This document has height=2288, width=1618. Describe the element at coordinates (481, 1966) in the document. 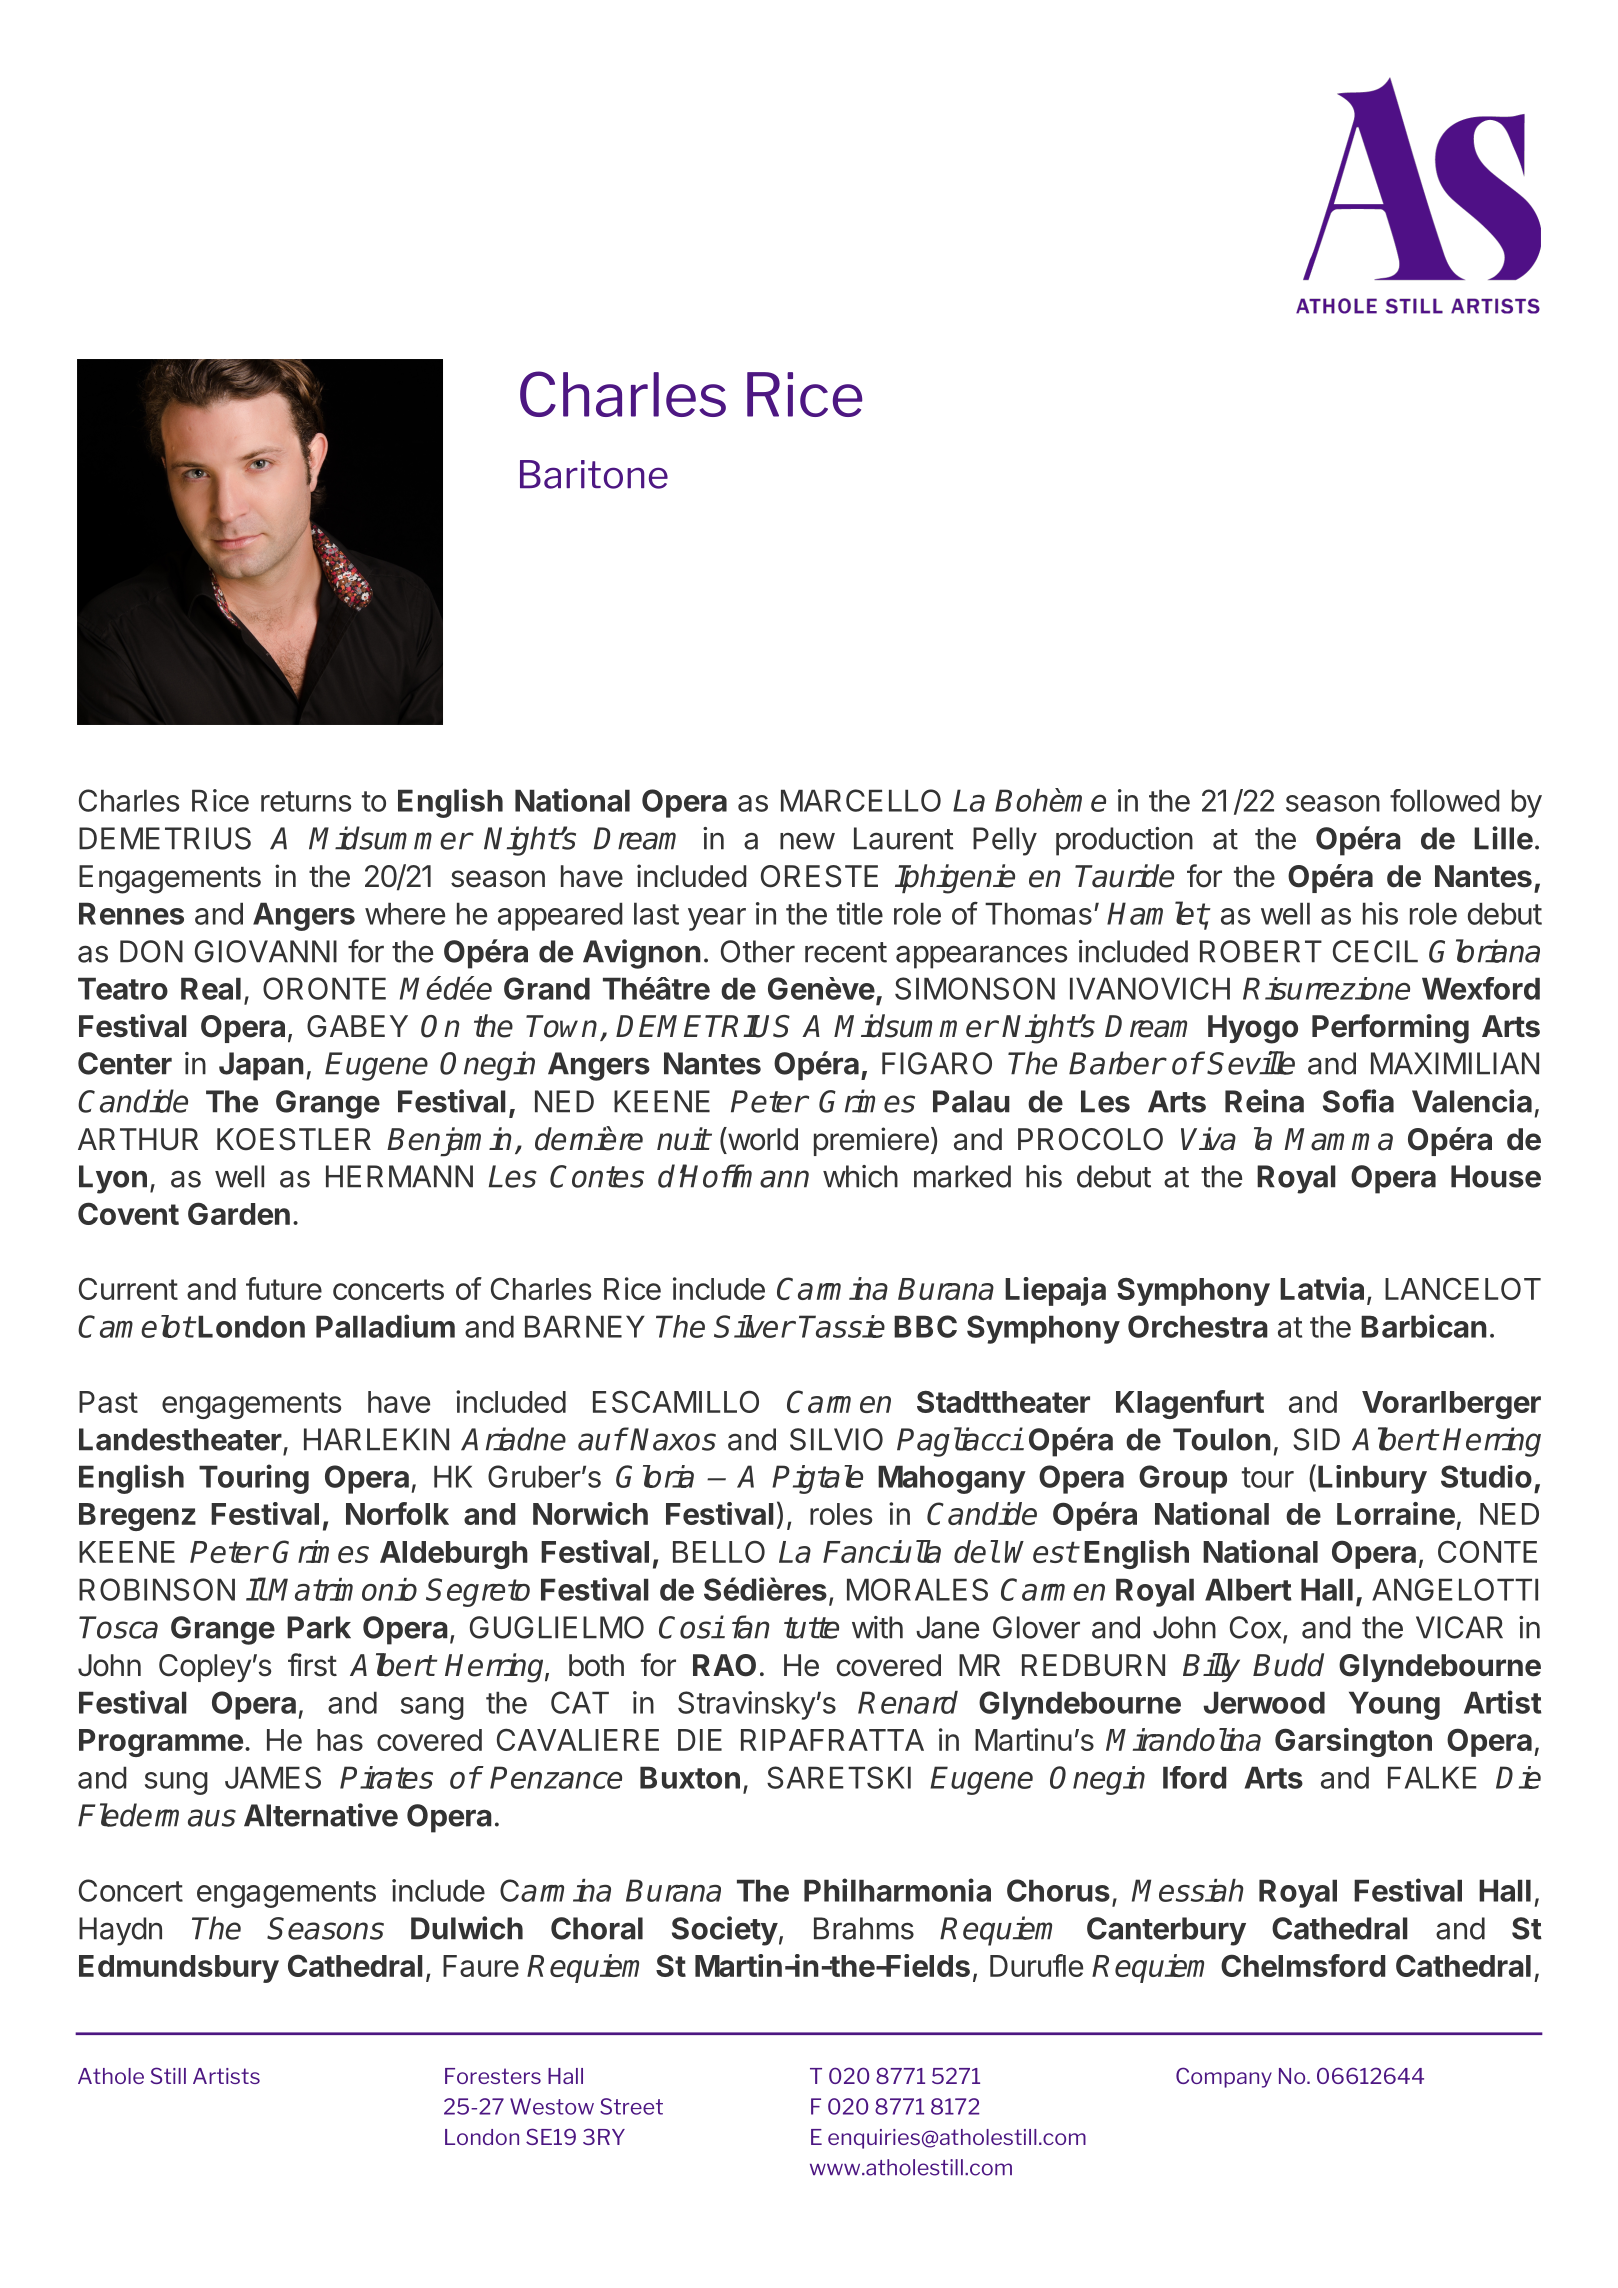

I see `Faure` at that location.
